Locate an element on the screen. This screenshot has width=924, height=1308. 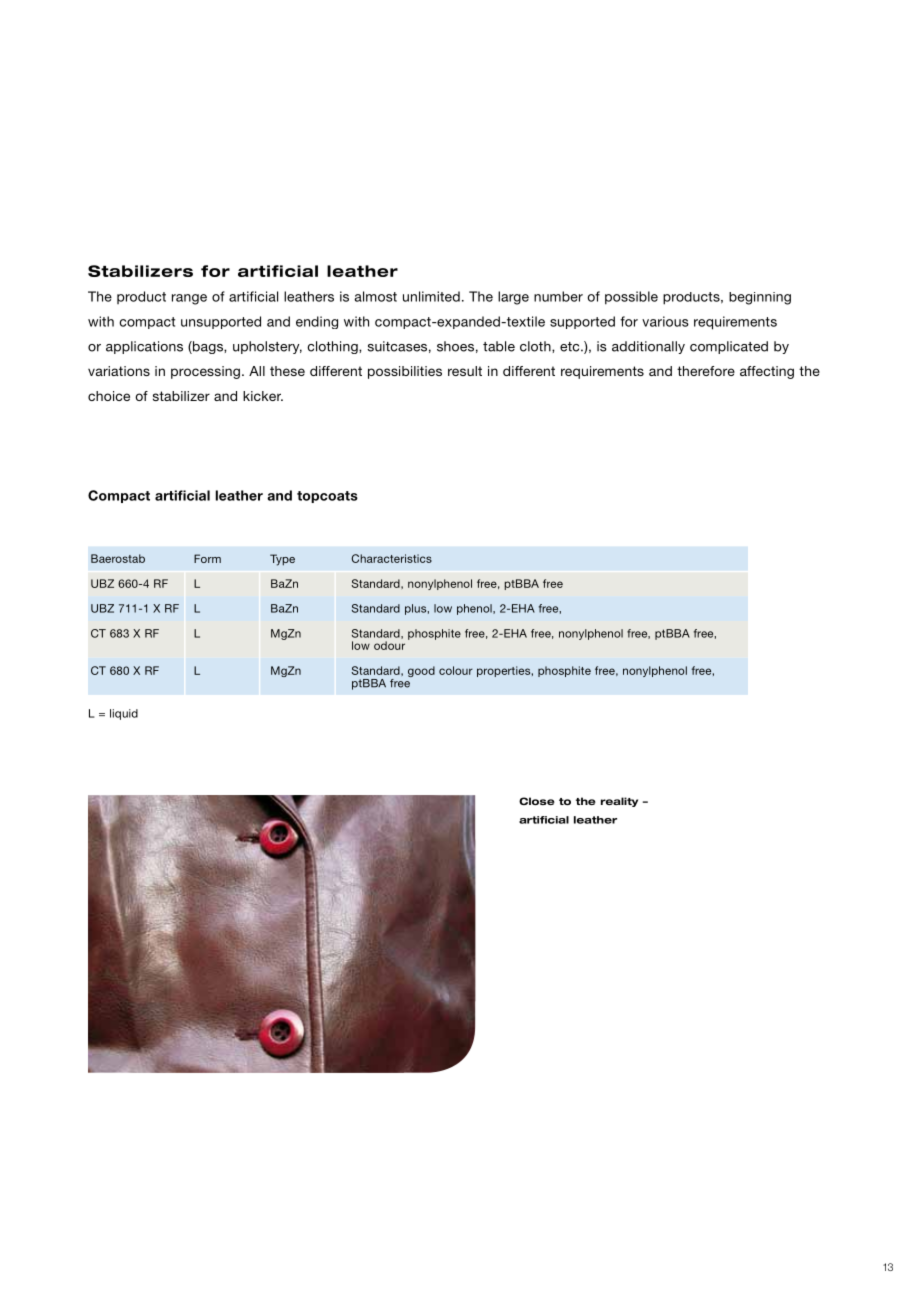
unlimited is located at coordinates (431, 296).
